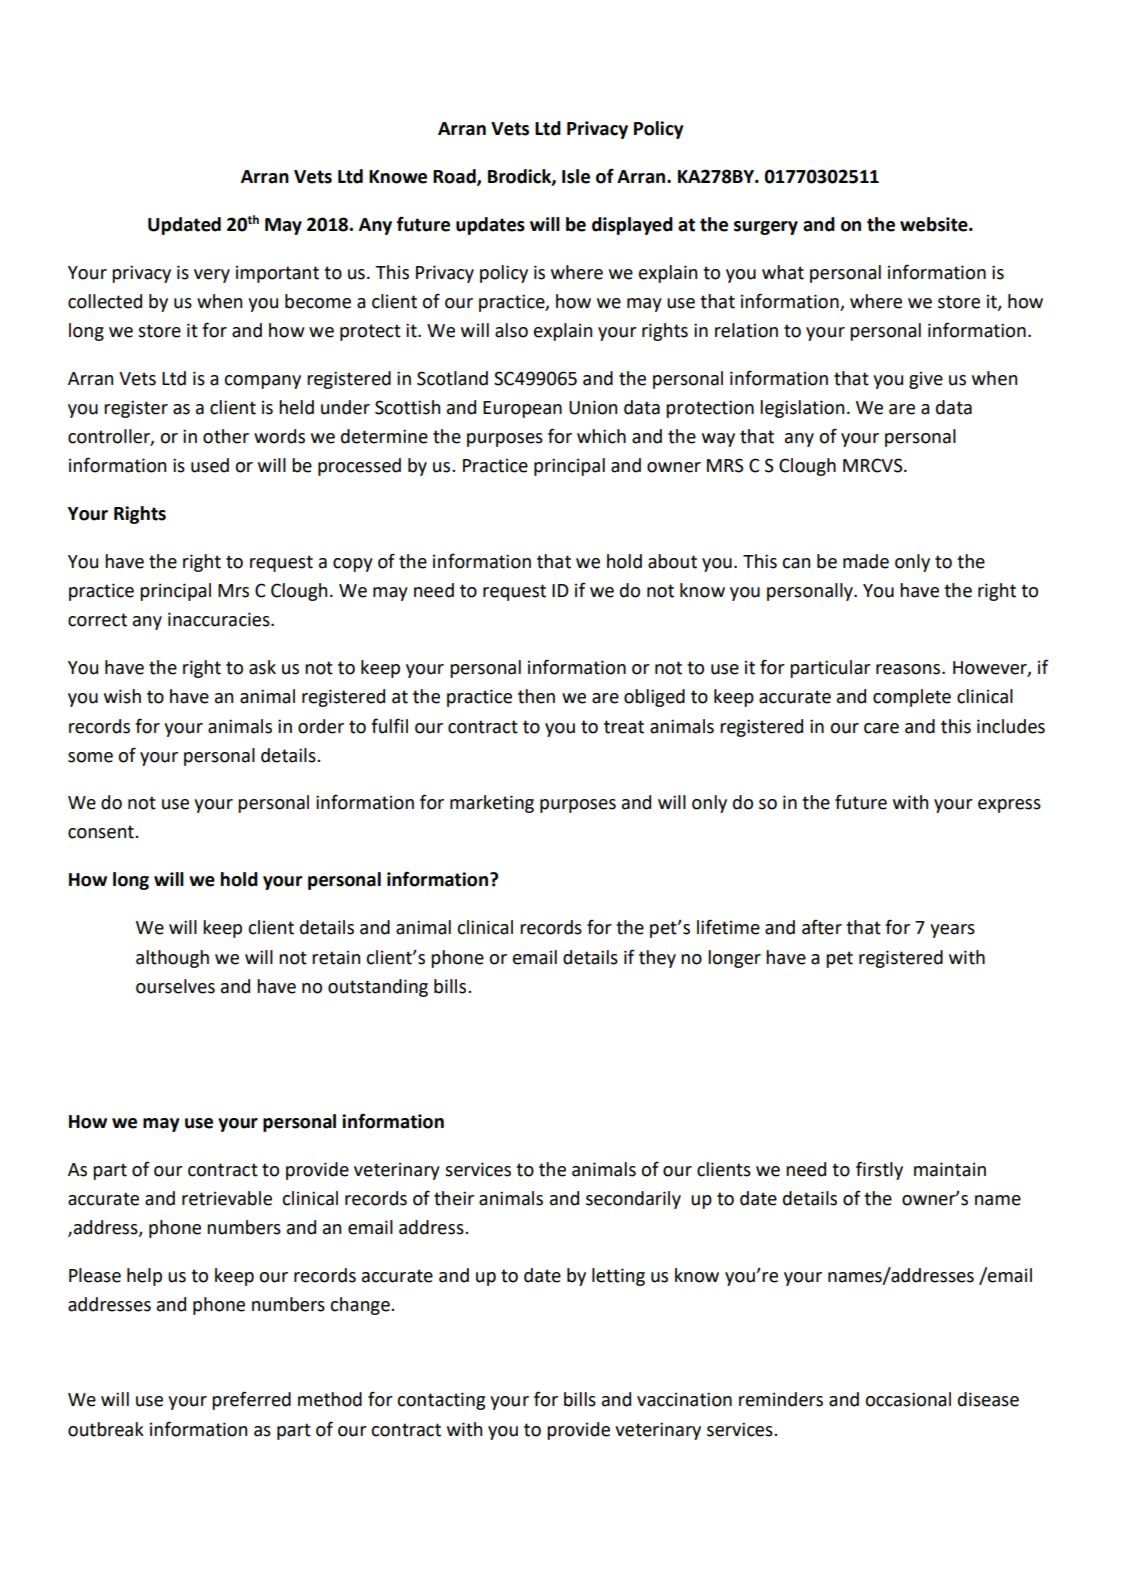 This screenshot has width=1121, height=1585. I want to click on occasional, so click(908, 1399).
